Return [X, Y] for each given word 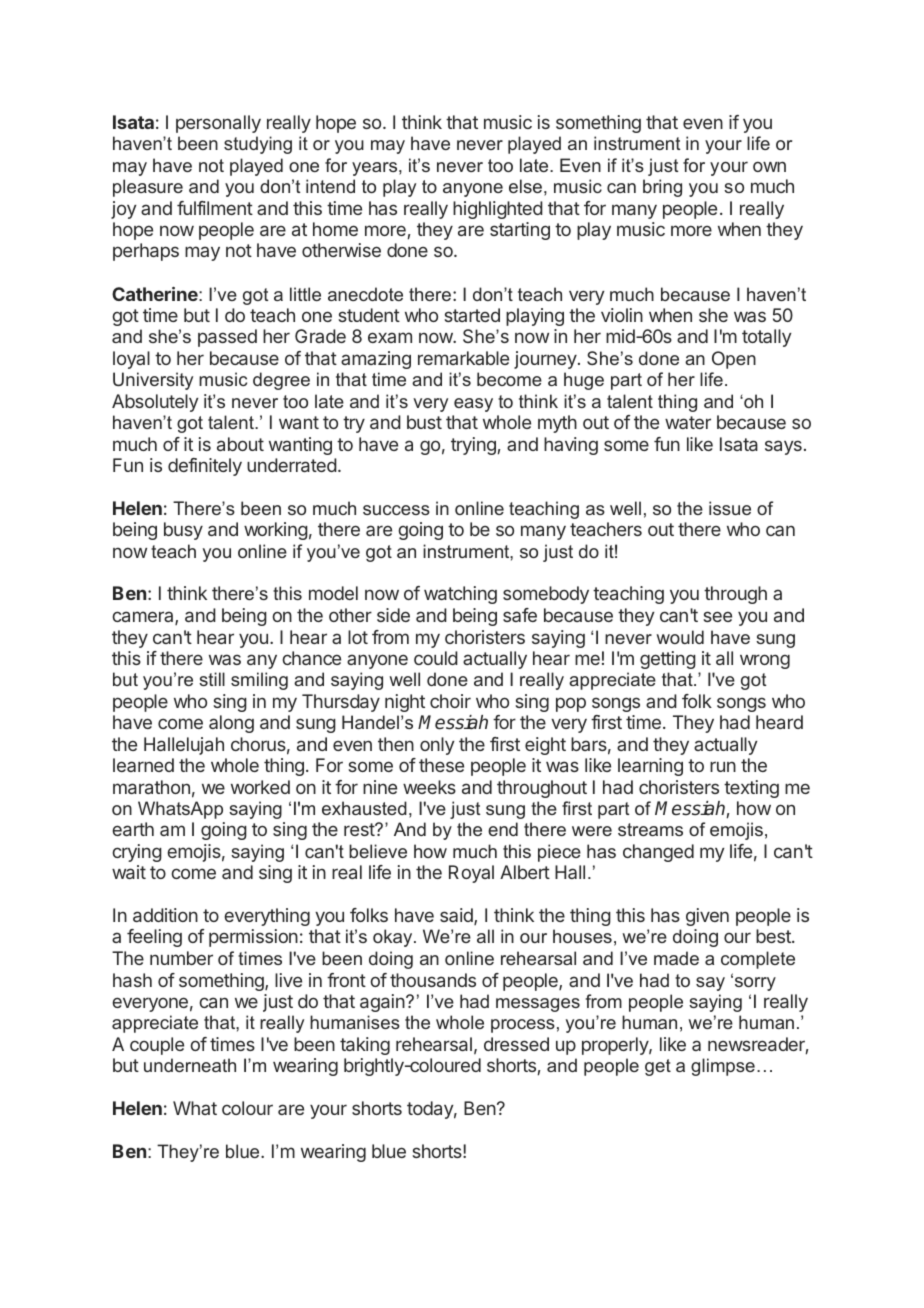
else [525, 186]
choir [450, 701]
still [212, 679]
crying [137, 853]
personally [218, 124]
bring [662, 188]
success [396, 510]
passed [227, 338]
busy [183, 531]
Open [734, 360]
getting [668, 660]
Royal [471, 874]
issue [730, 508]
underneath [190, 1065]
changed [658, 853]
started [472, 315]
